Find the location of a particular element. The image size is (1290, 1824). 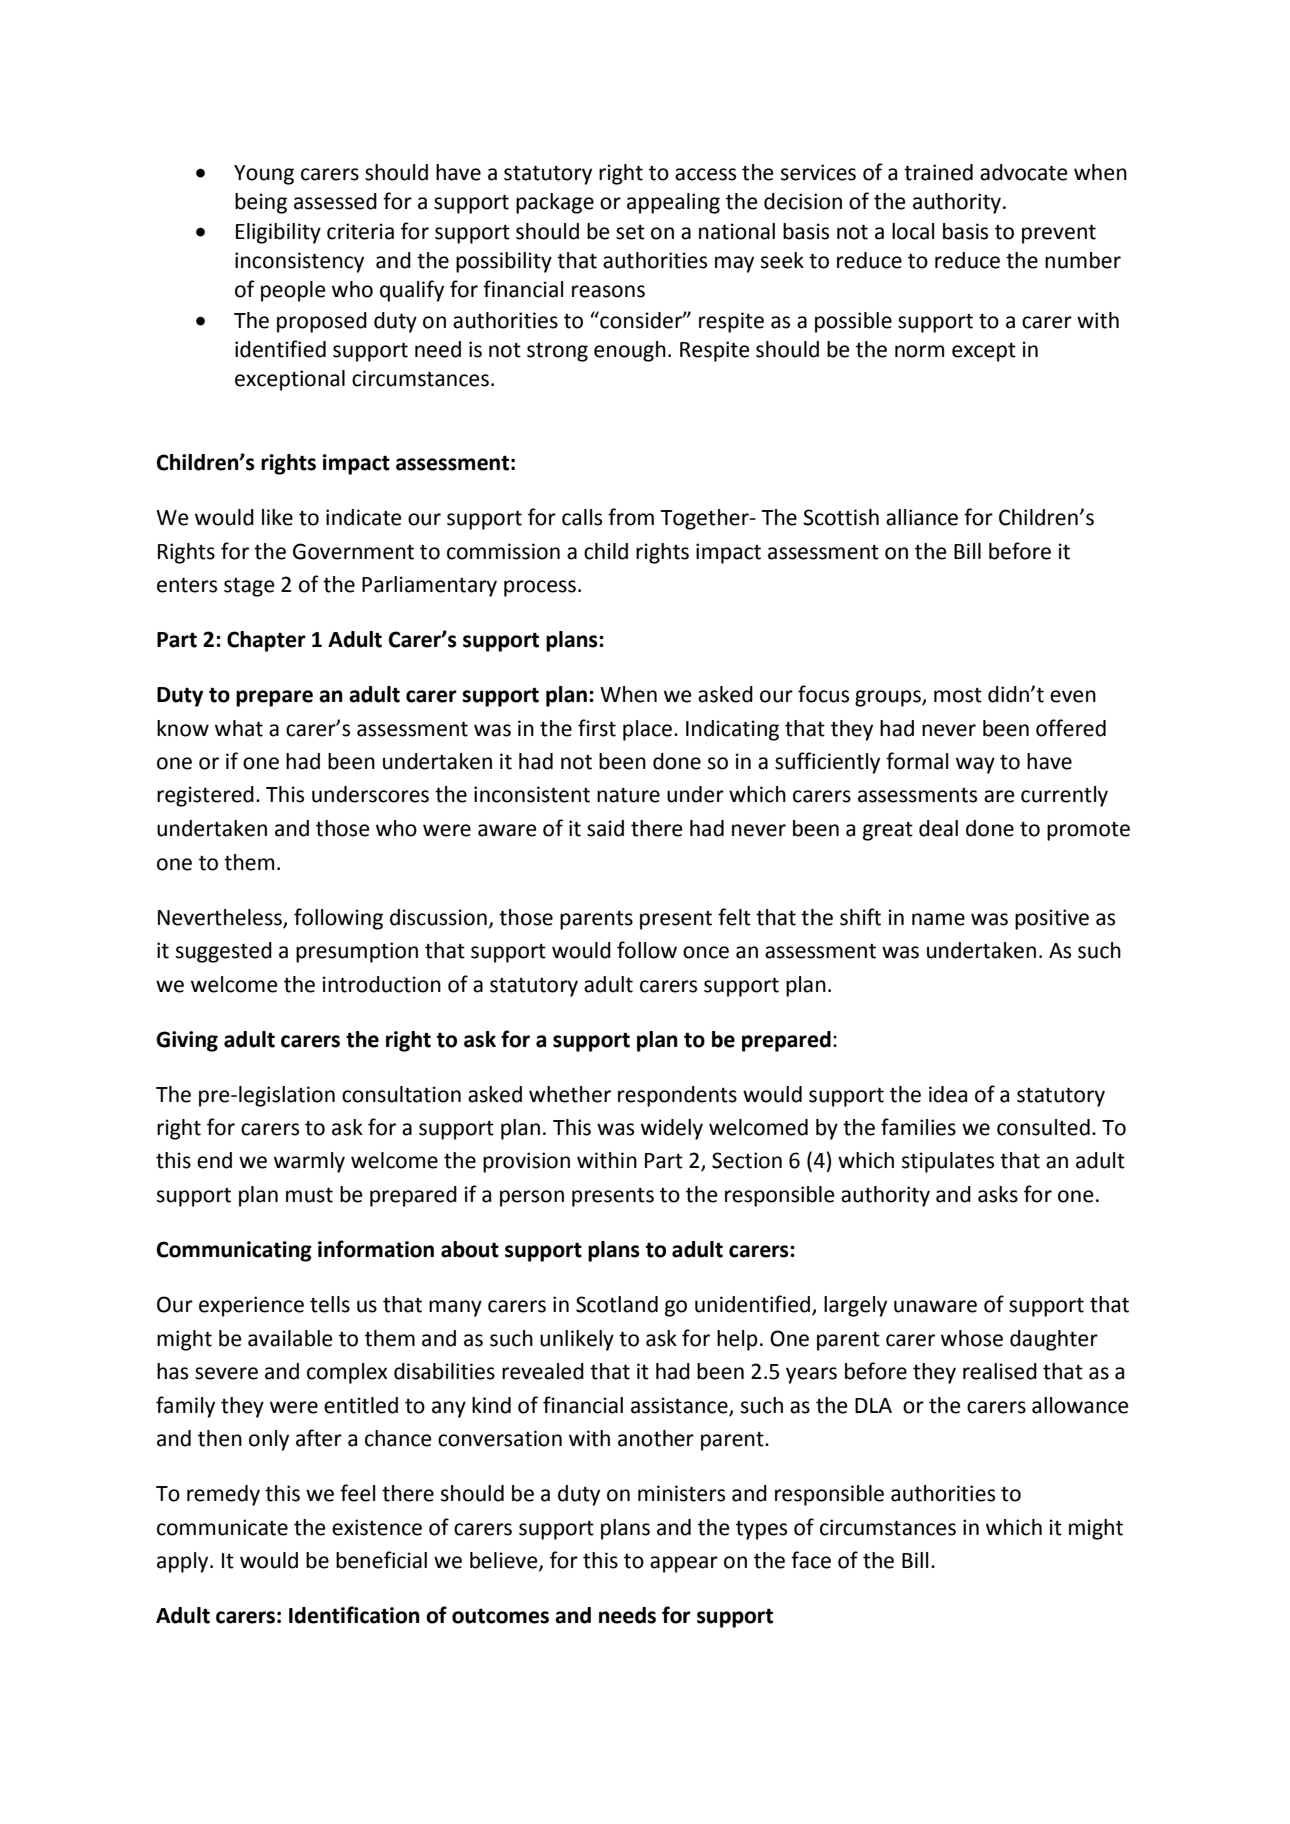

warmly is located at coordinates (309, 1162).
